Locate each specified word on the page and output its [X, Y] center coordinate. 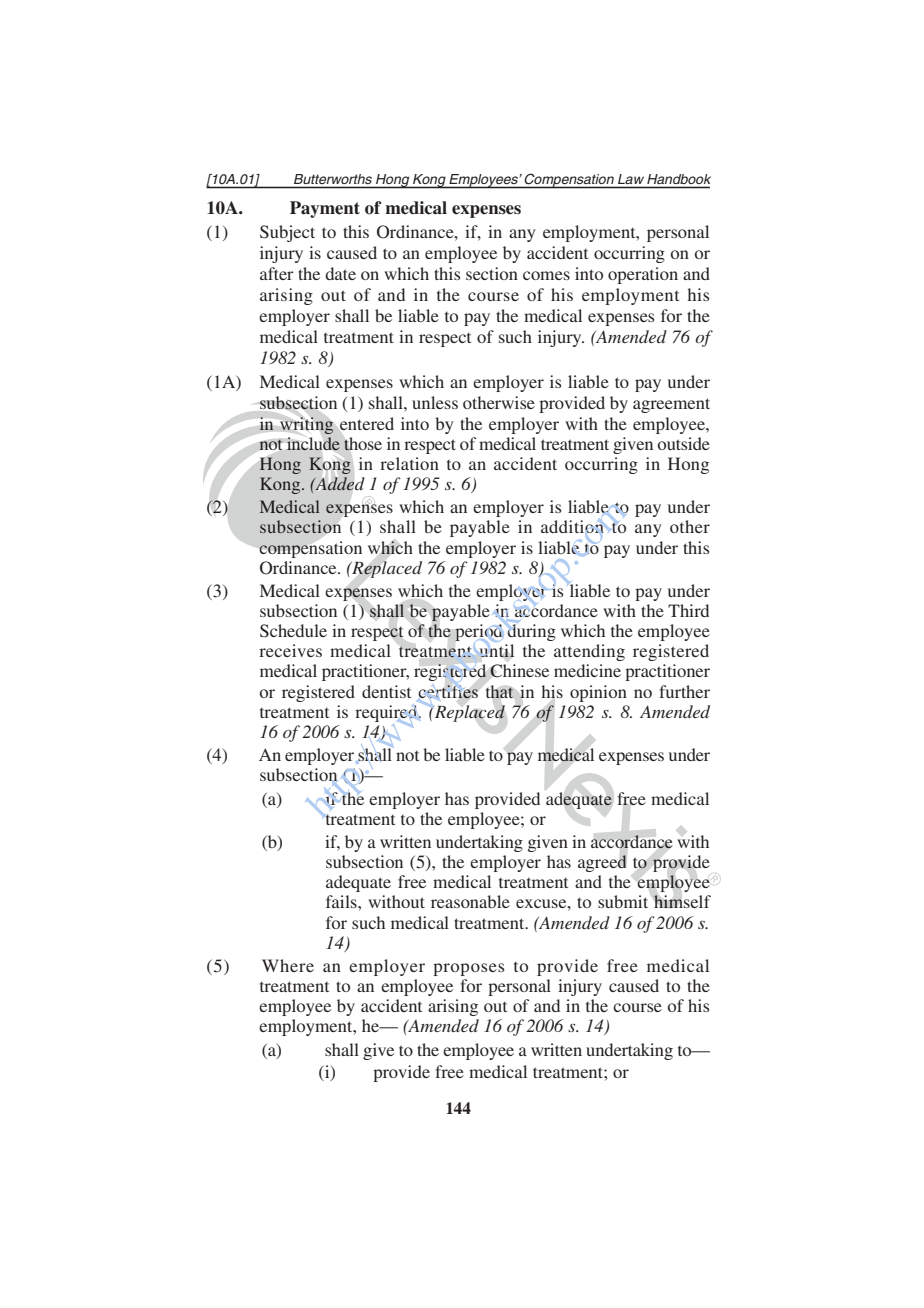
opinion [598, 693]
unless [435, 402]
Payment [325, 209]
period [478, 632]
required [387, 713]
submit [623, 901]
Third [688, 610]
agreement [671, 405]
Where [288, 965]
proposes [468, 969]
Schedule [293, 631]
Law [631, 179]
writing [307, 426]
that [500, 691]
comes [546, 275]
